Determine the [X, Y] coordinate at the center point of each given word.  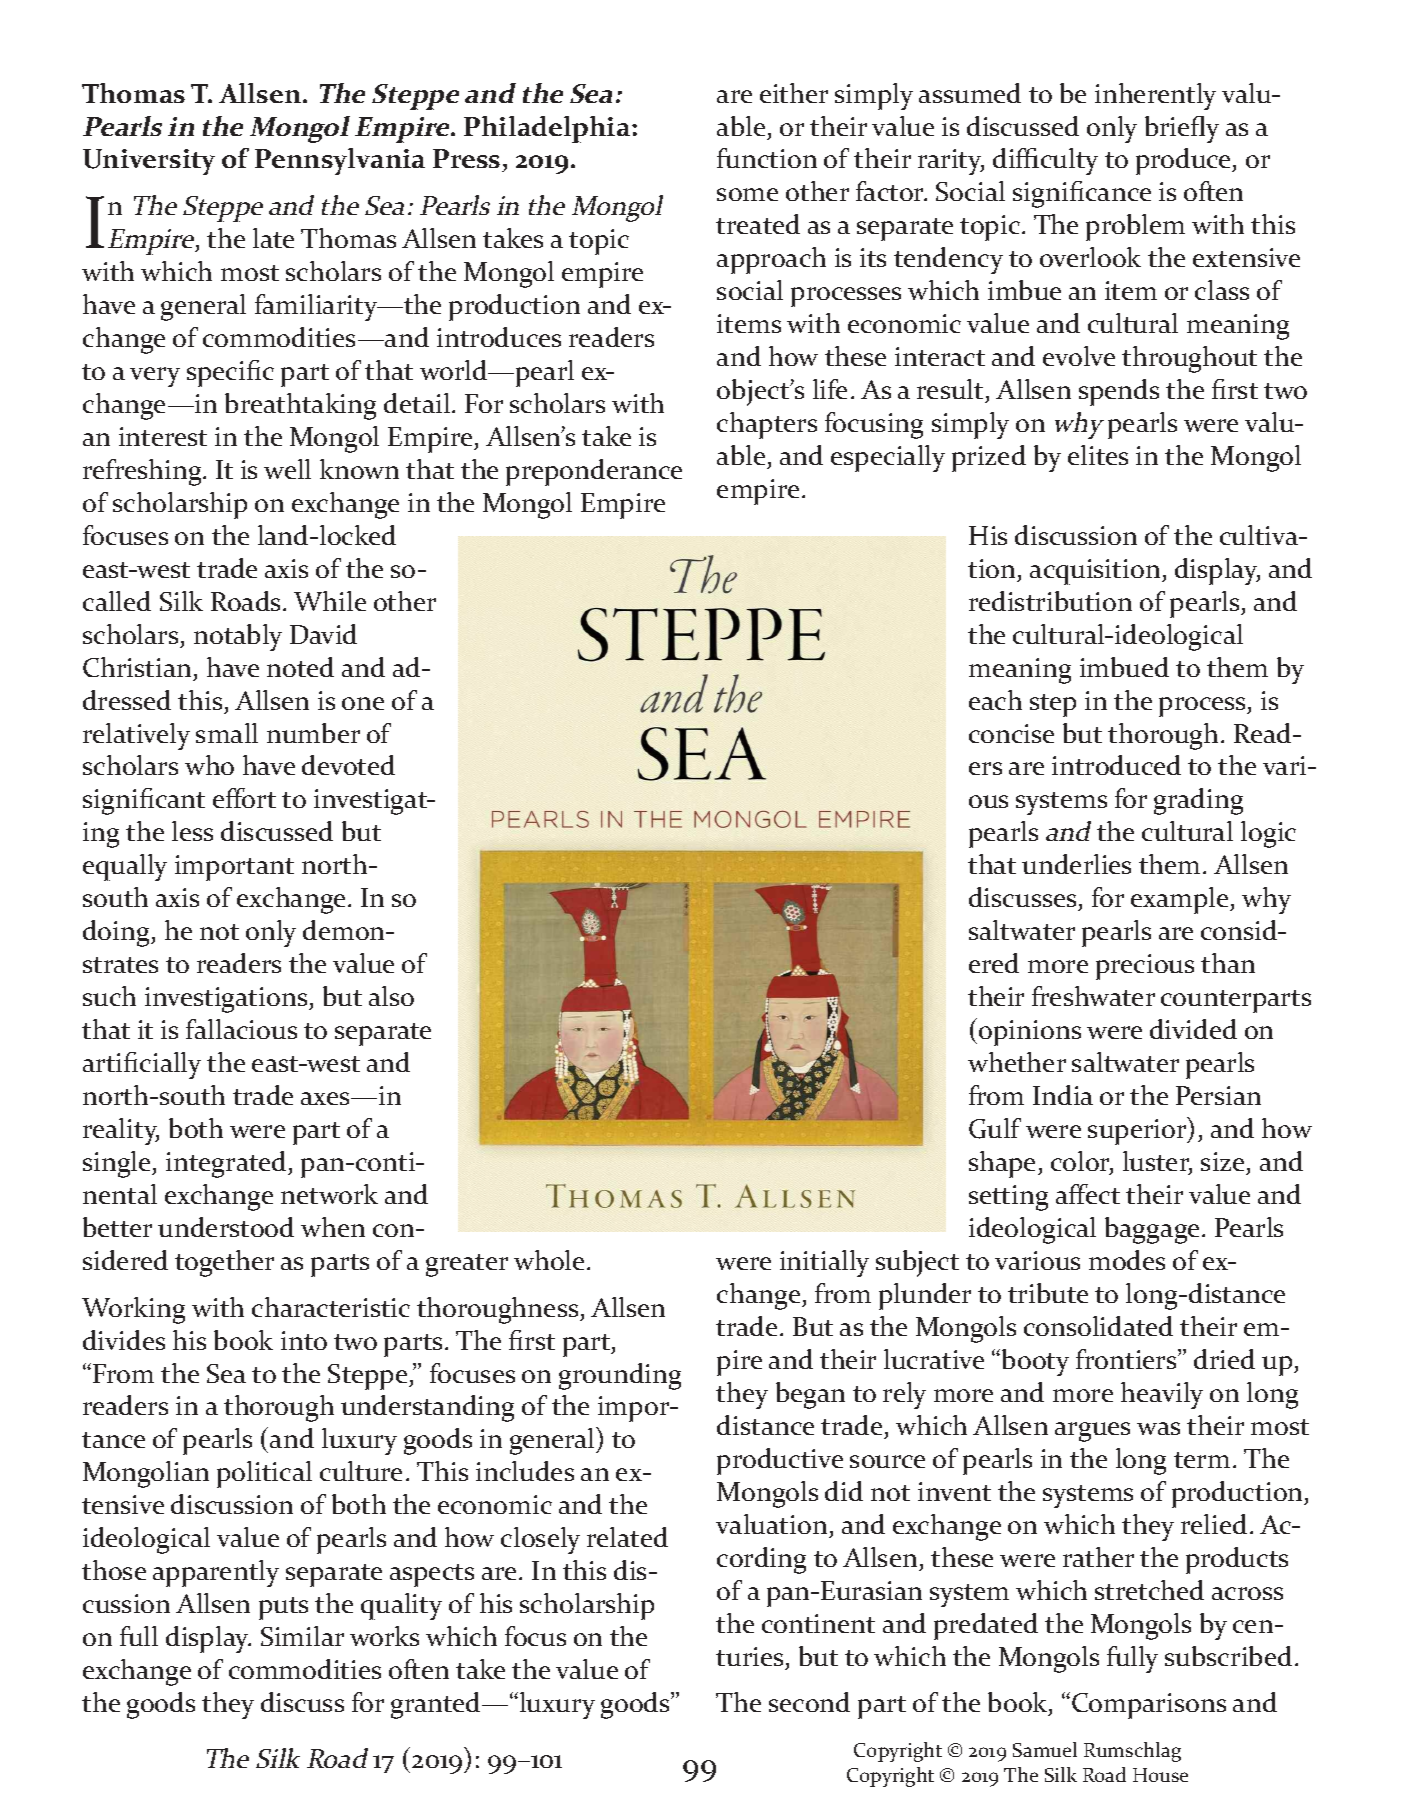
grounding [620, 1376]
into [304, 1340]
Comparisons [1149, 1706]
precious [1145, 967]
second [809, 1702]
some [747, 194]
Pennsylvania [340, 161]
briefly [1182, 129]
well [287, 469]
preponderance [594, 472]
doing [118, 933]
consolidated [1098, 1326]
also [391, 996]
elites [1098, 455]
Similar [302, 1636]
